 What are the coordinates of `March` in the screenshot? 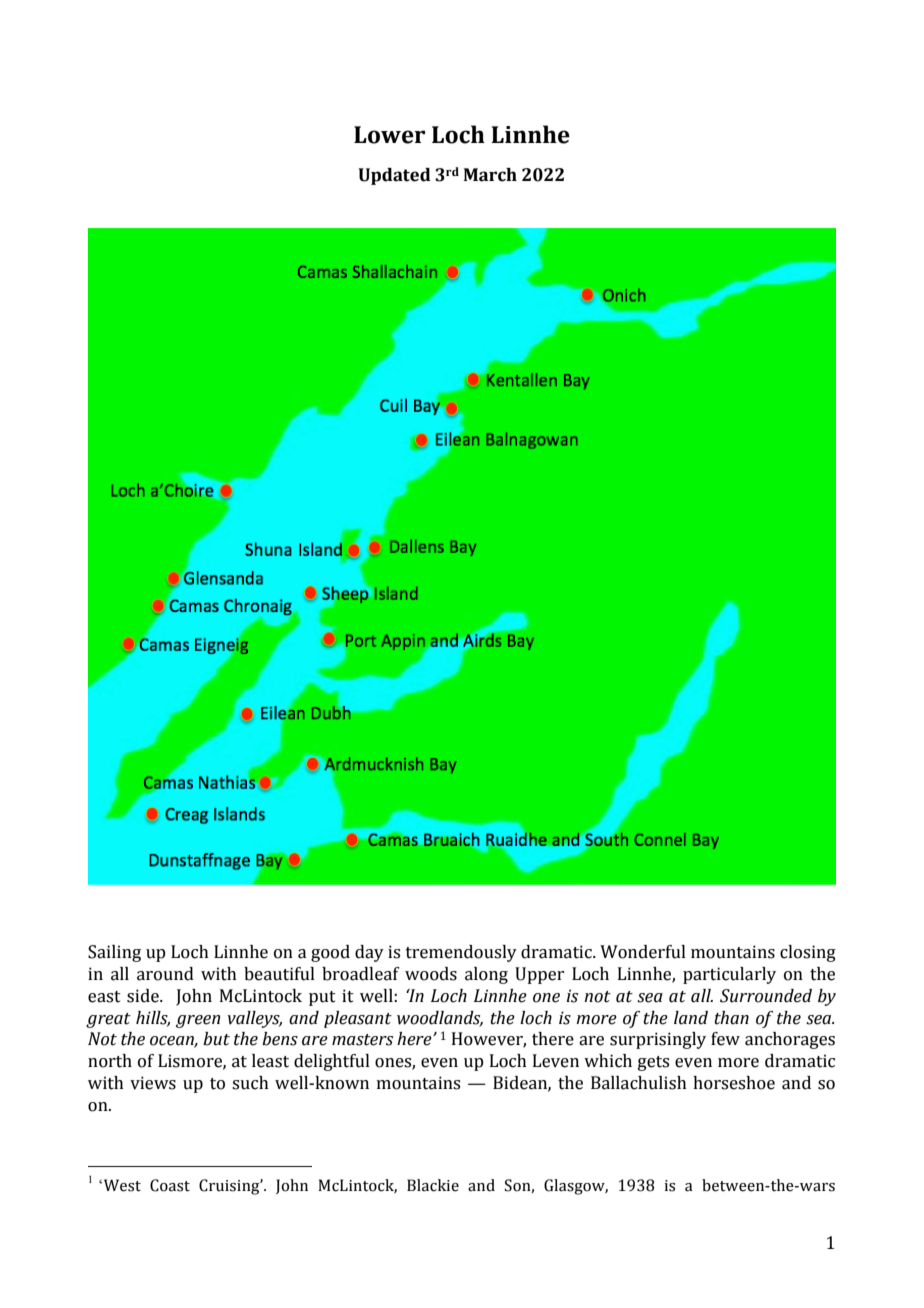 It's located at (490, 175).
